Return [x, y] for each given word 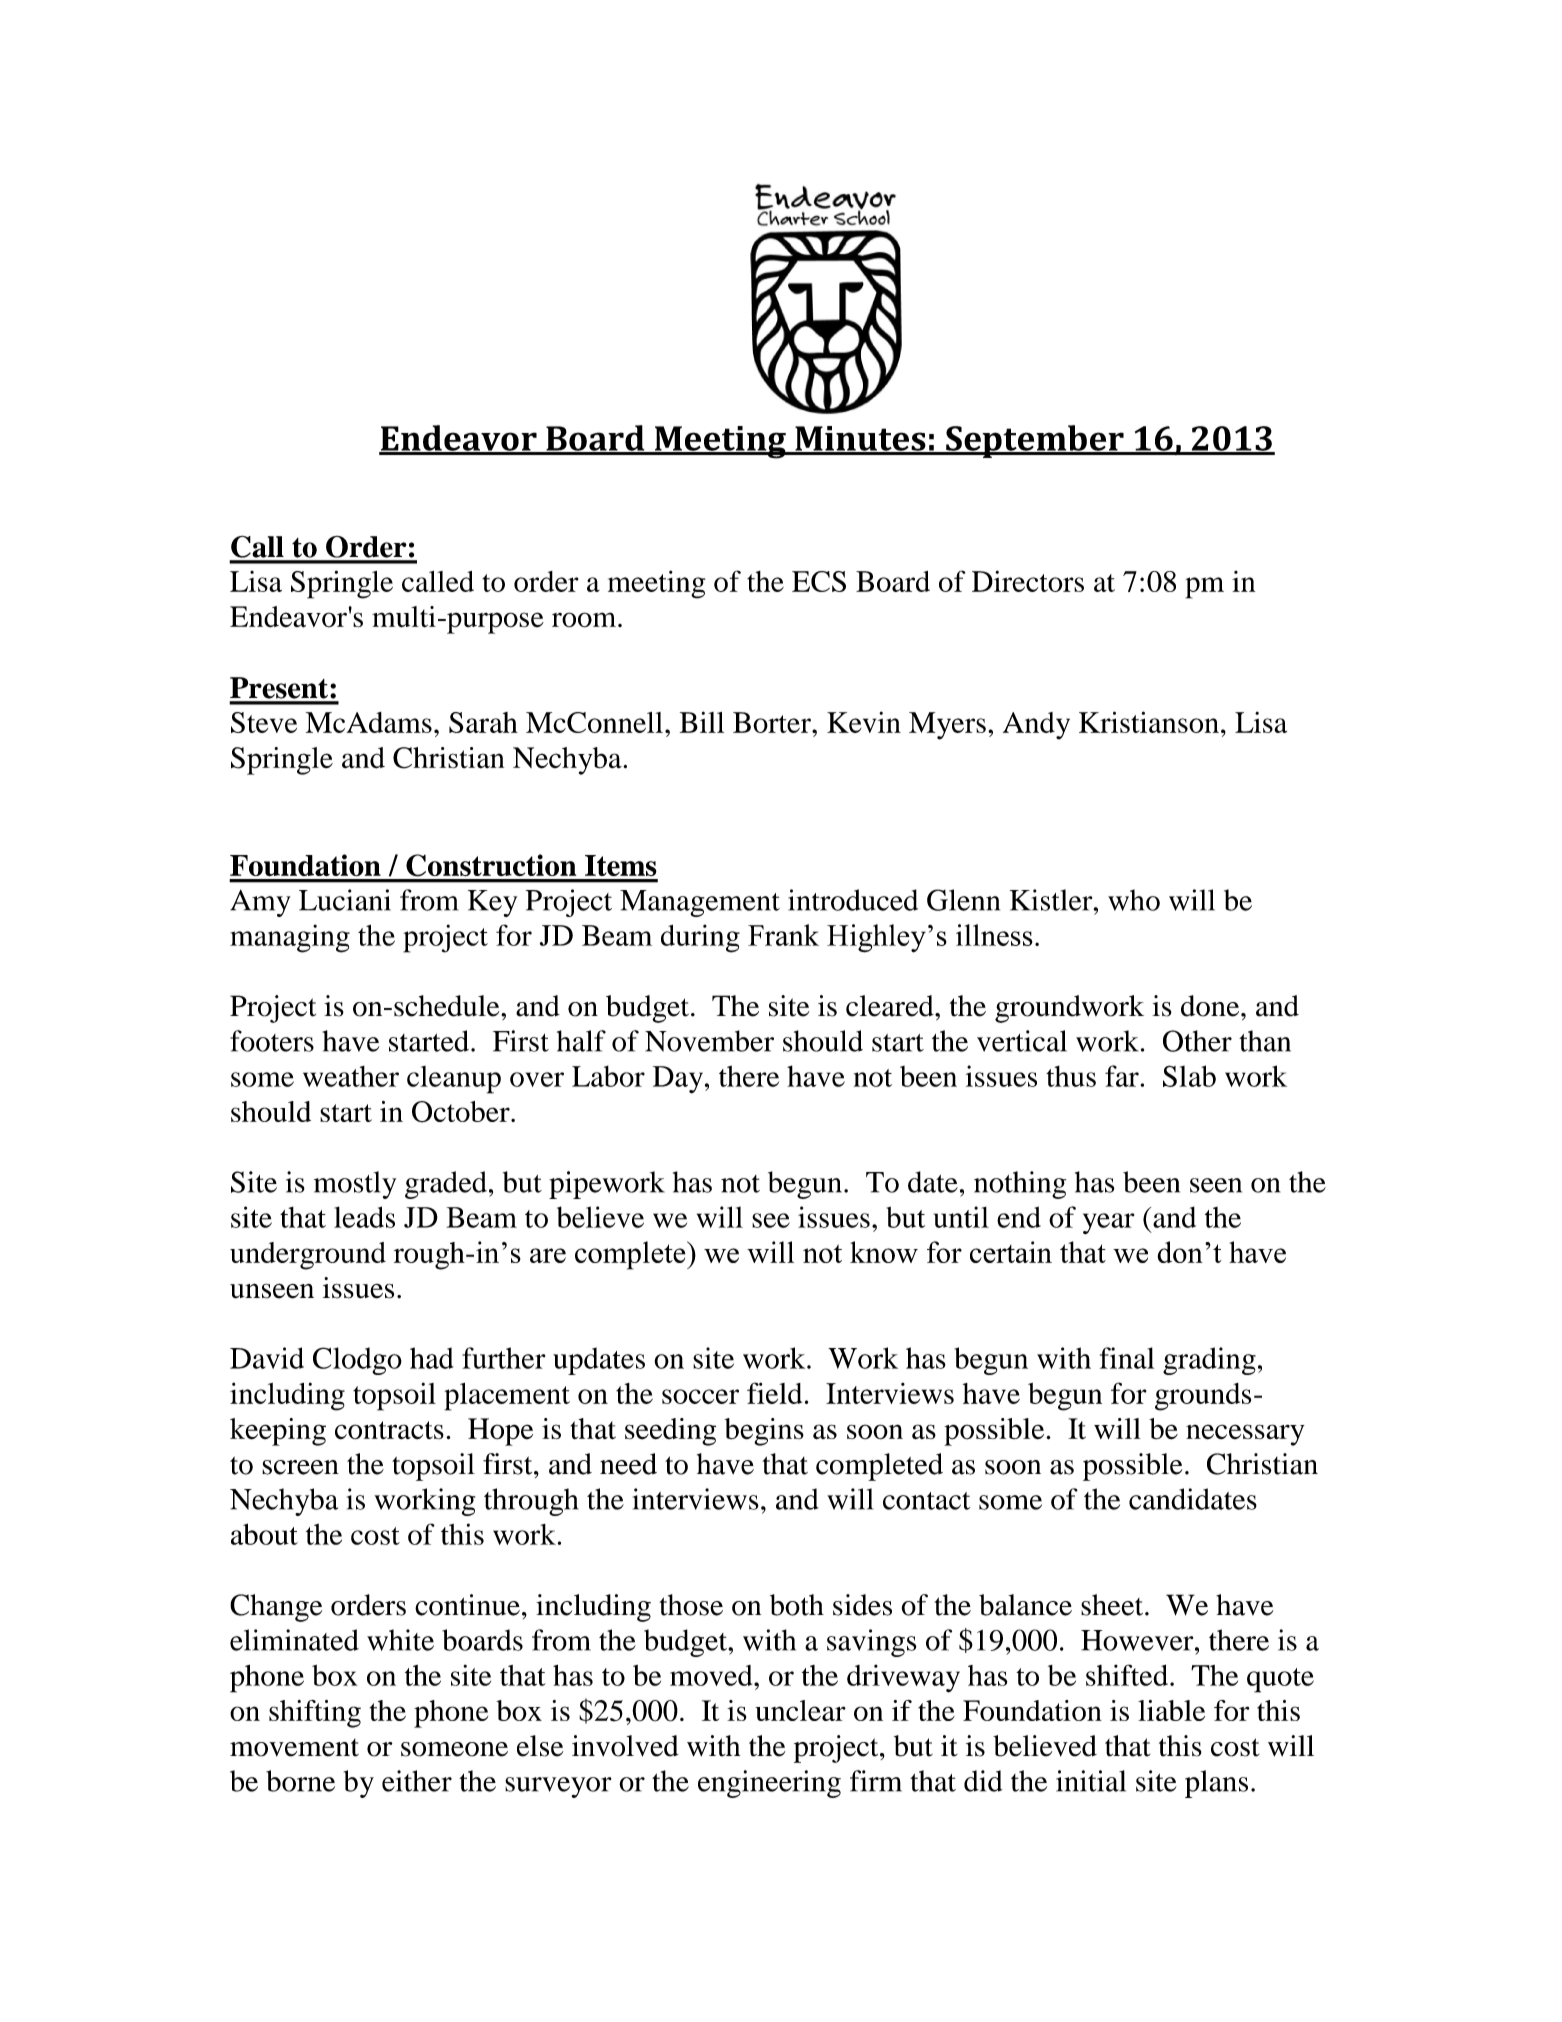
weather [351, 1076]
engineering [769, 1784]
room [585, 620]
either [417, 1781]
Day [678, 1080]
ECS [819, 581]
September [1035, 441]
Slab [1189, 1076]
